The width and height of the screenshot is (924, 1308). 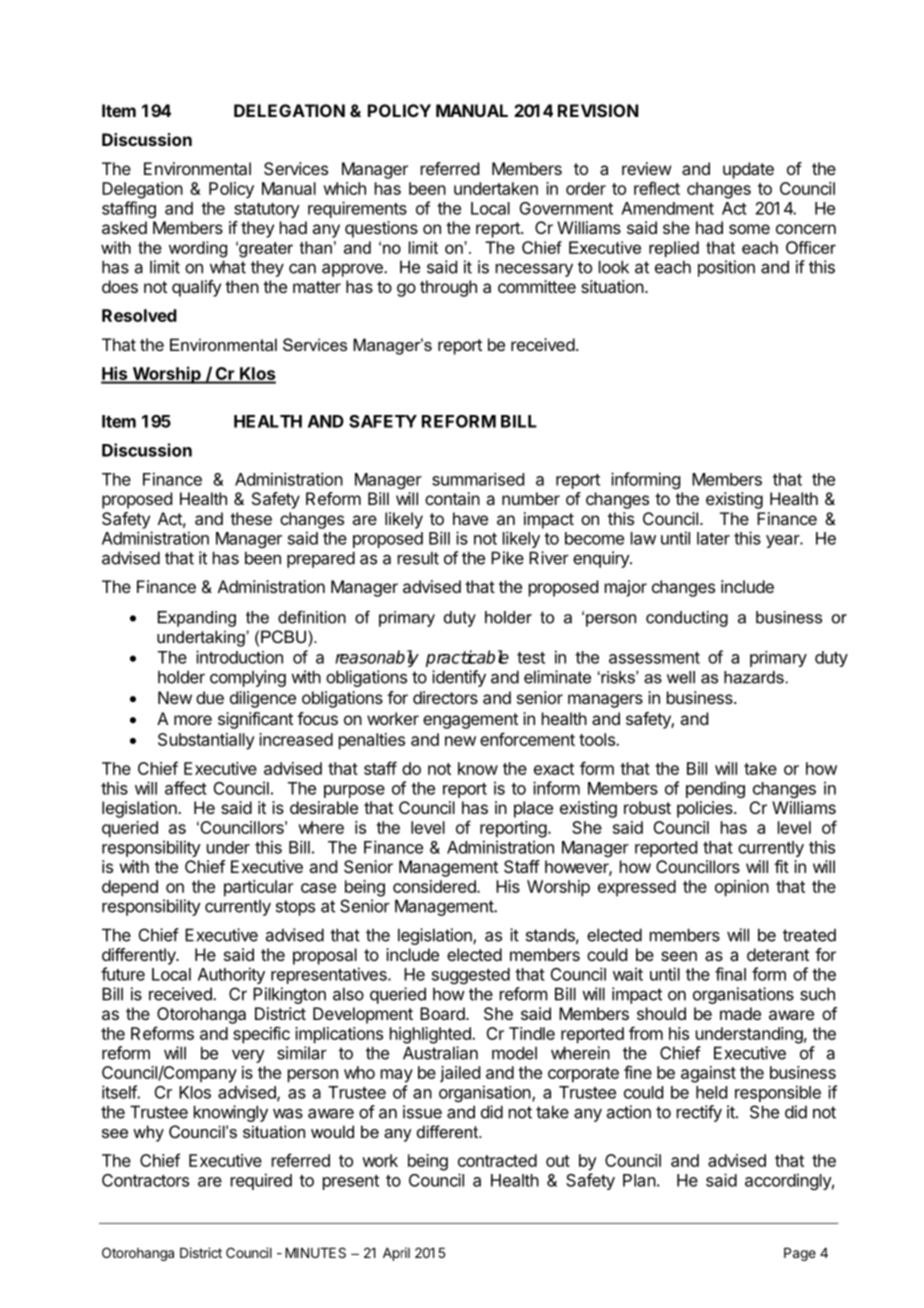 What do you see at coordinates (459, 678) in the screenshot?
I see `identify` at bounding box center [459, 678].
